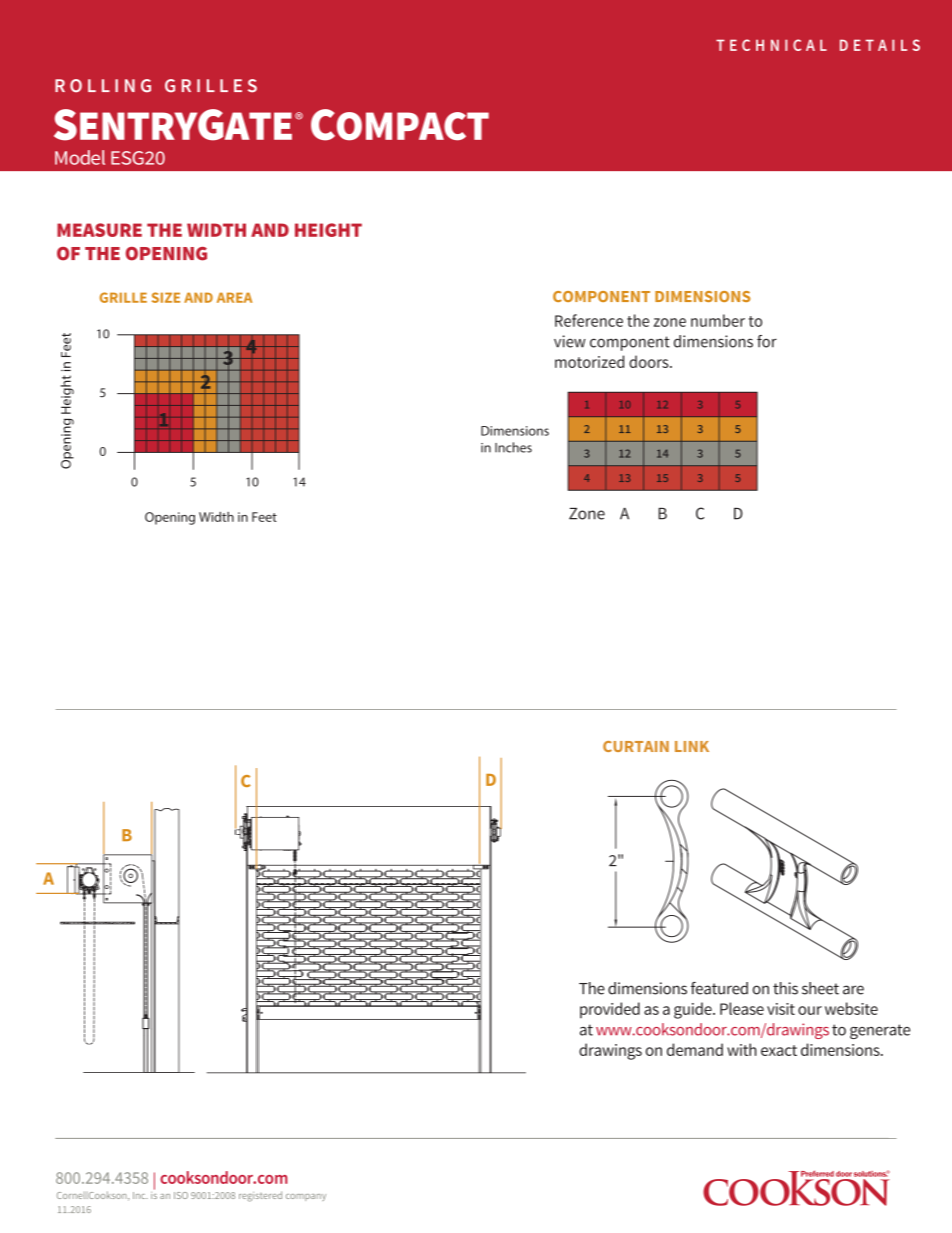  I want to click on for, so click(767, 341).
